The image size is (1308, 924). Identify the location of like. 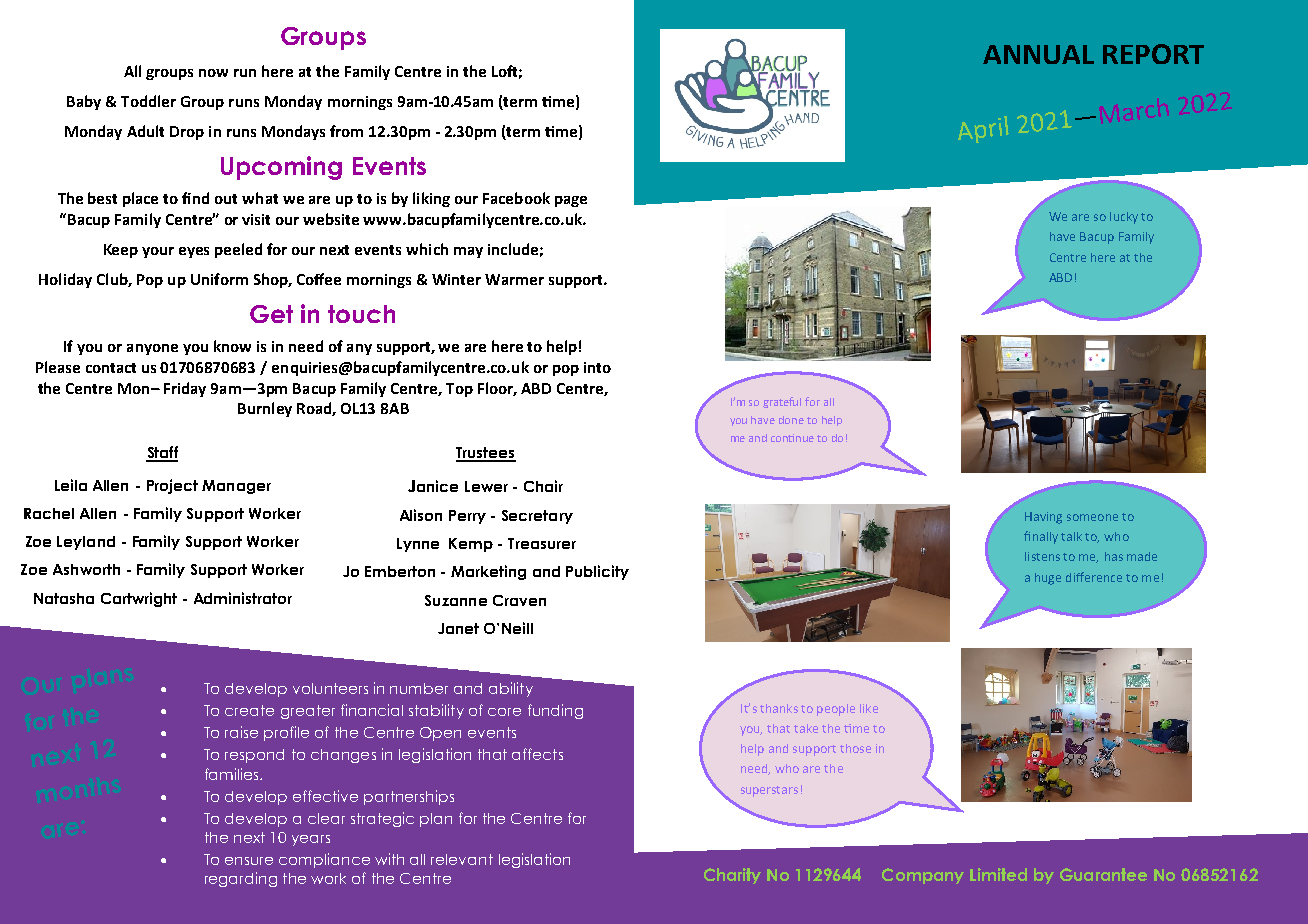
(869, 708).
